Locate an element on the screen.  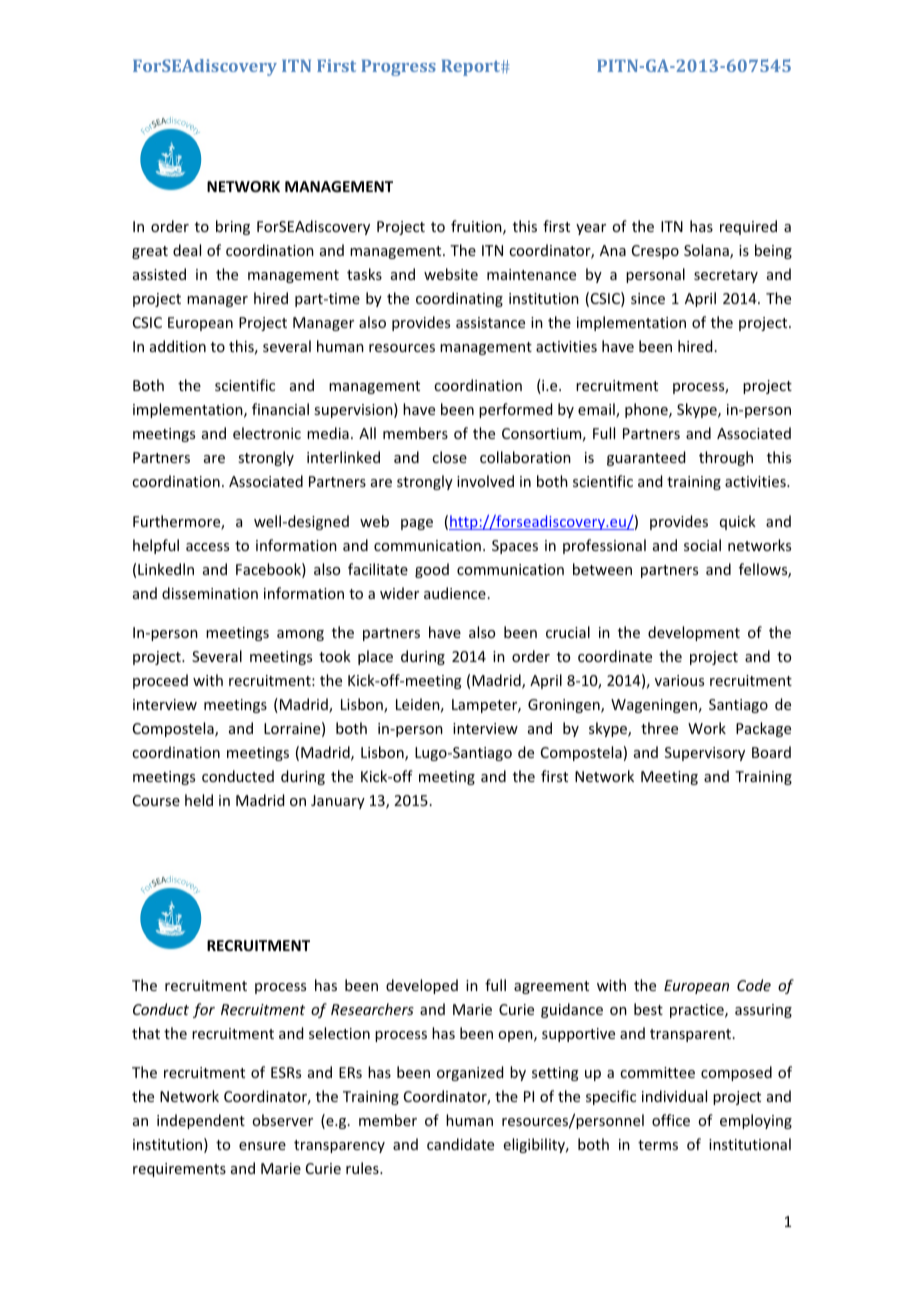
since is located at coordinates (648, 298).
